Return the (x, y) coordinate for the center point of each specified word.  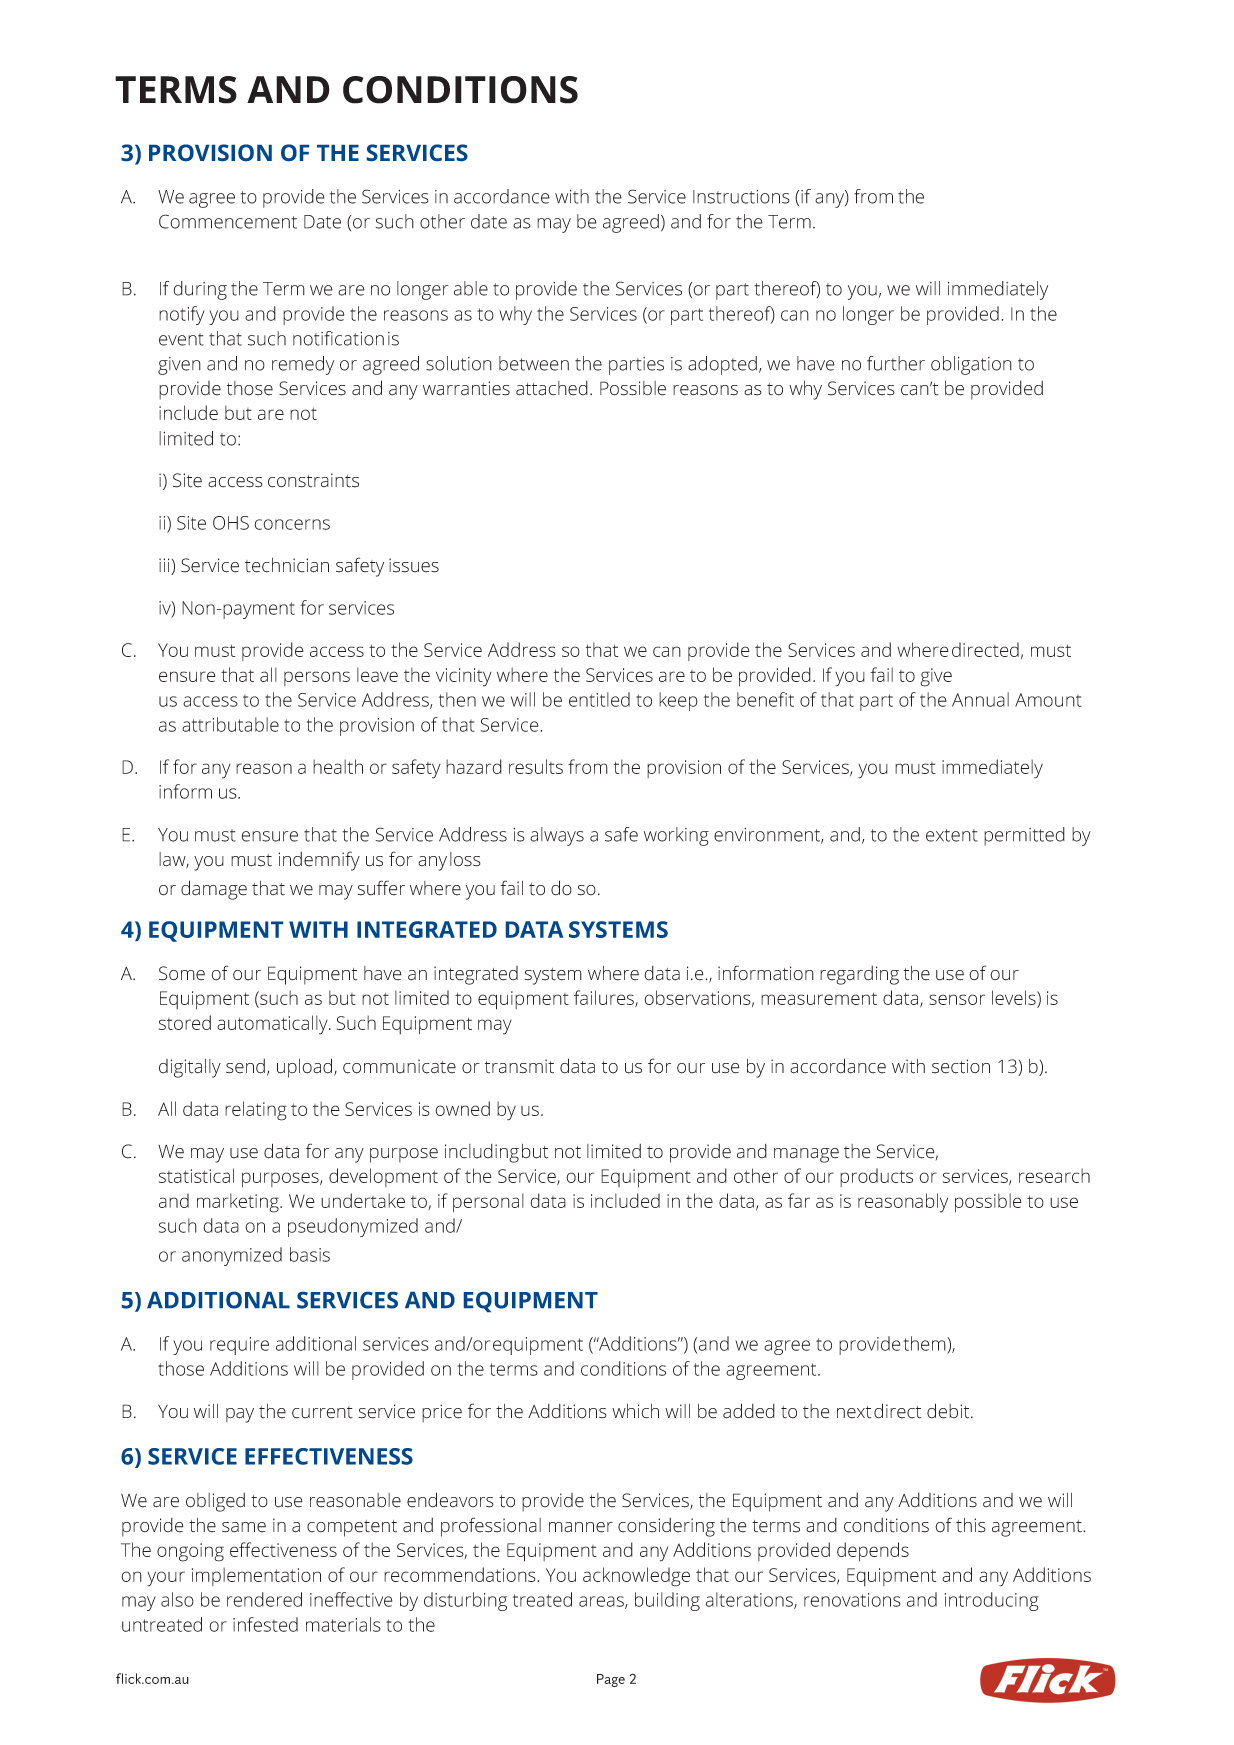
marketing (239, 1203)
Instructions (741, 197)
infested (265, 1624)
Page (611, 1680)
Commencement (228, 221)
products (876, 1177)
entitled (599, 699)
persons (317, 678)
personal (488, 1202)
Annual (980, 699)
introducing (992, 1601)
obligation (971, 365)
